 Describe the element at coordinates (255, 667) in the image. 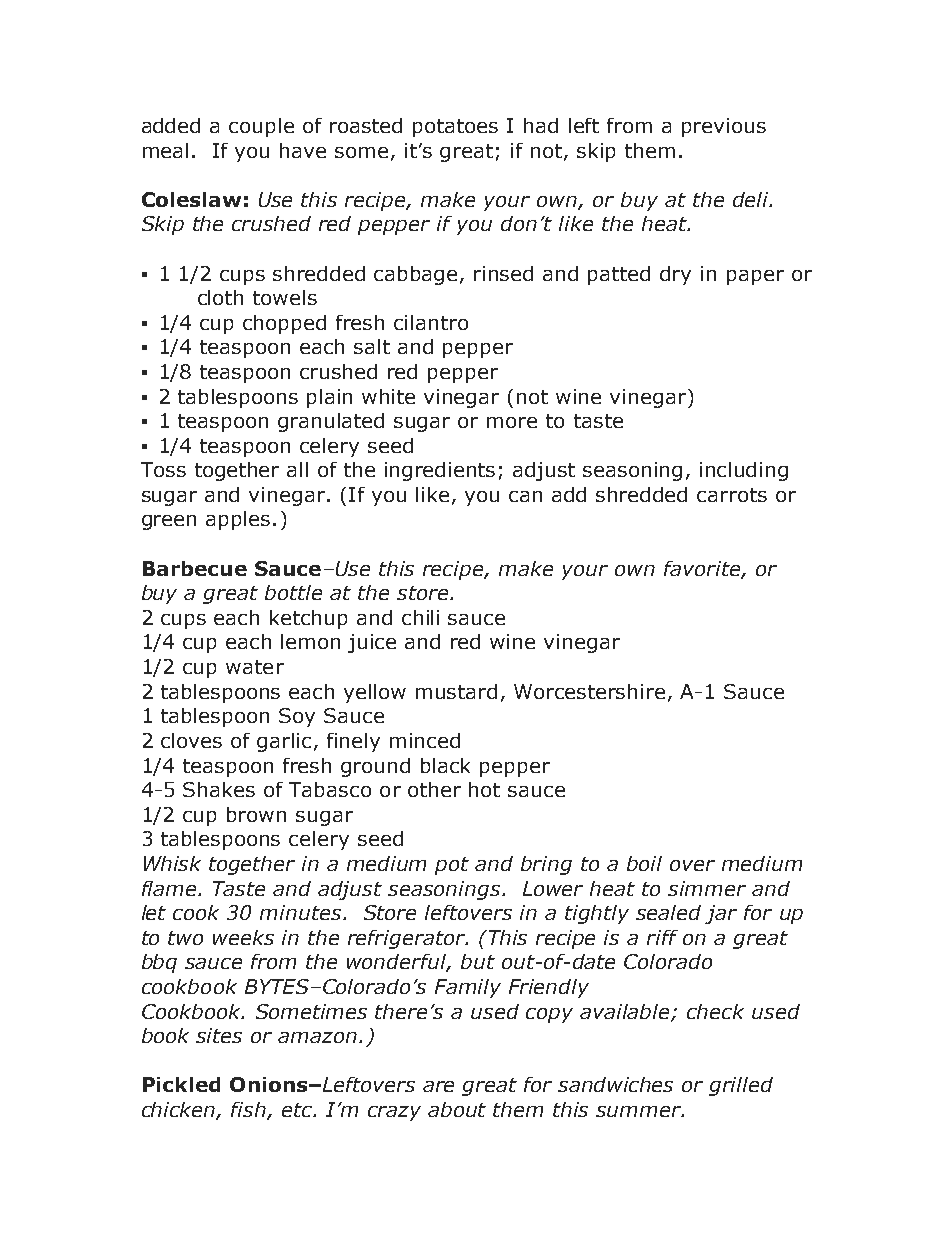

I see `water` at that location.
